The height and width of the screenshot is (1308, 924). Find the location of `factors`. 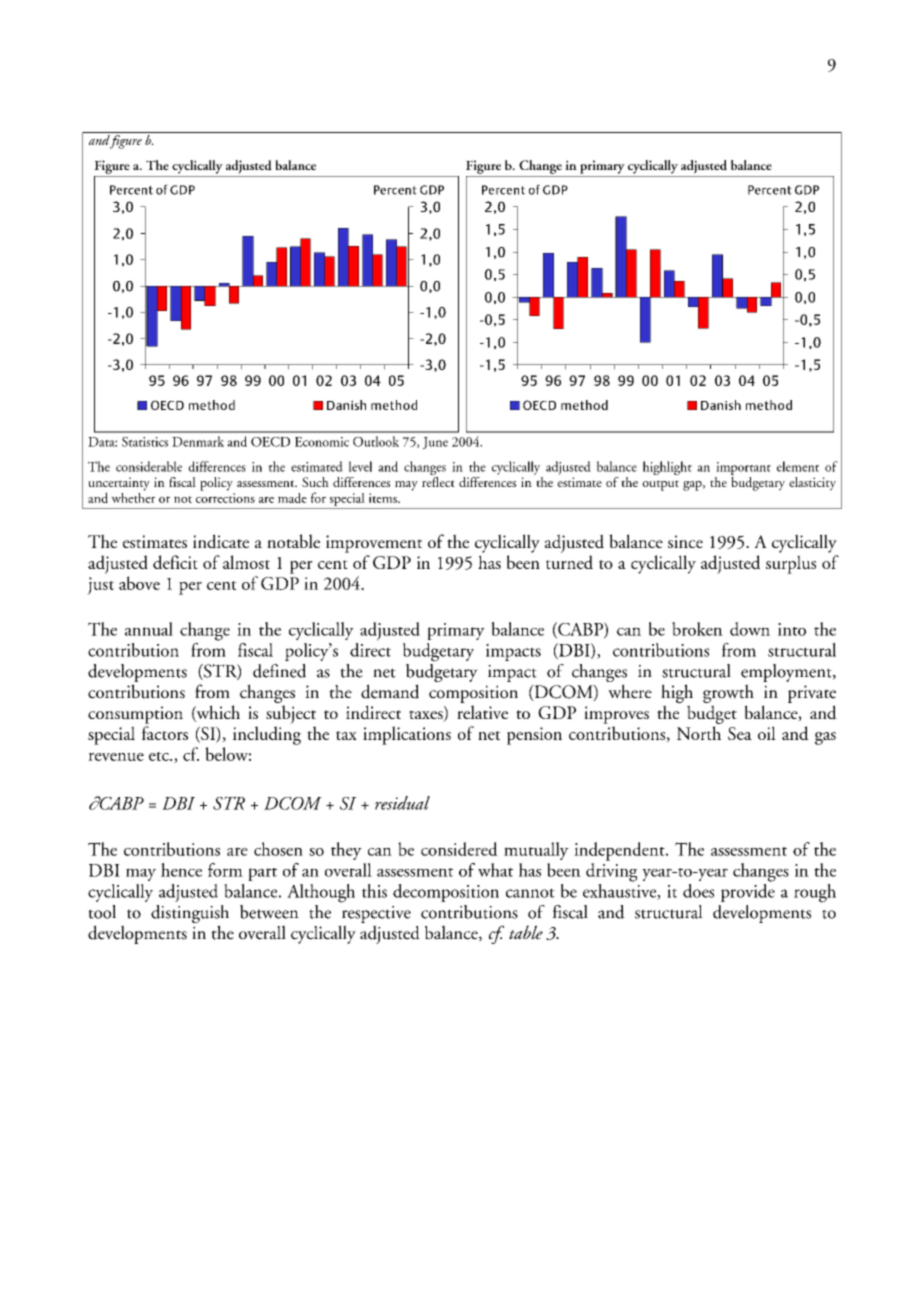

factors is located at coordinates (165, 733).
